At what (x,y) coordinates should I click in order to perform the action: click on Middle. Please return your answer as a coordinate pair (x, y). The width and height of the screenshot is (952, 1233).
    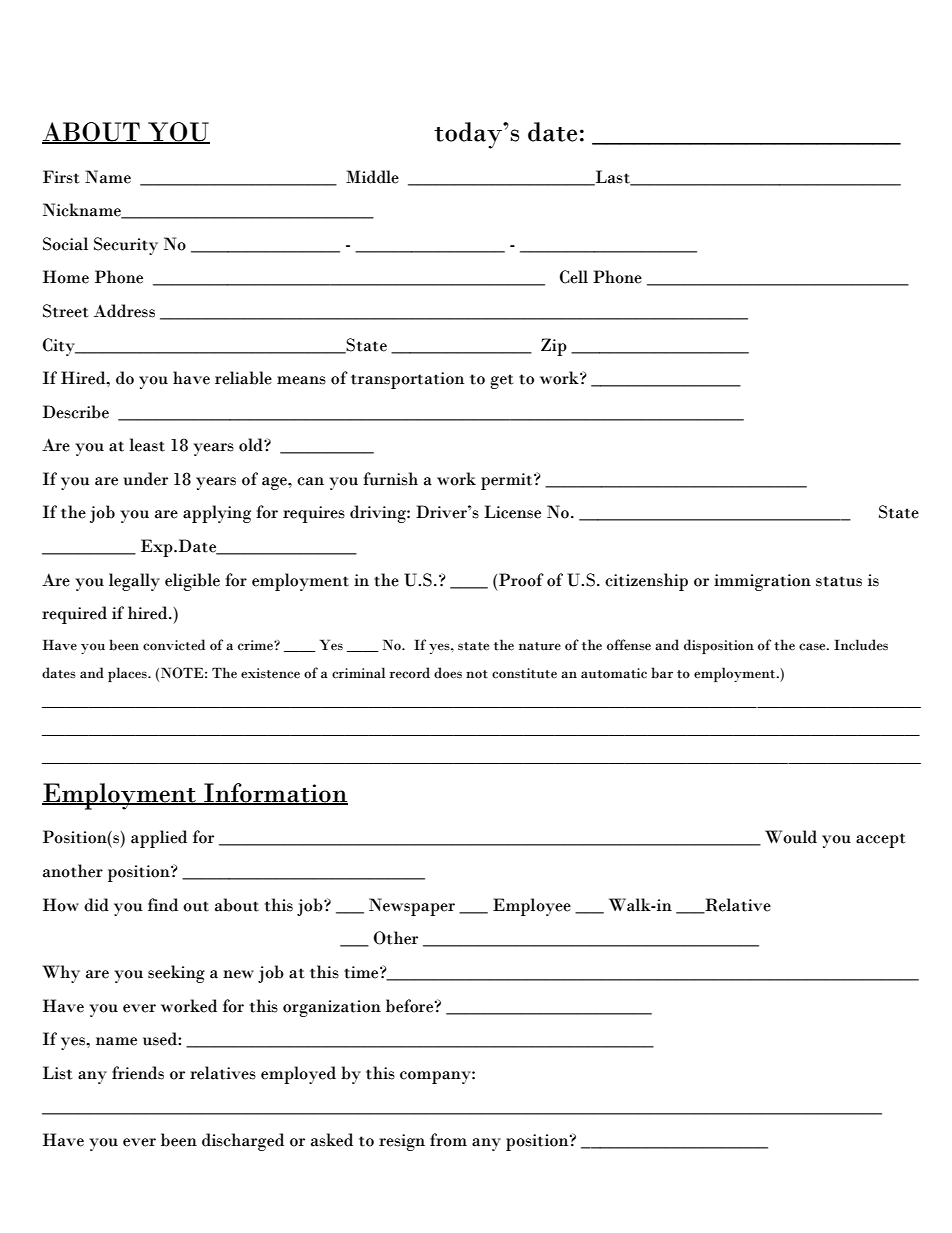
    Looking at the image, I should click on (372, 177).
